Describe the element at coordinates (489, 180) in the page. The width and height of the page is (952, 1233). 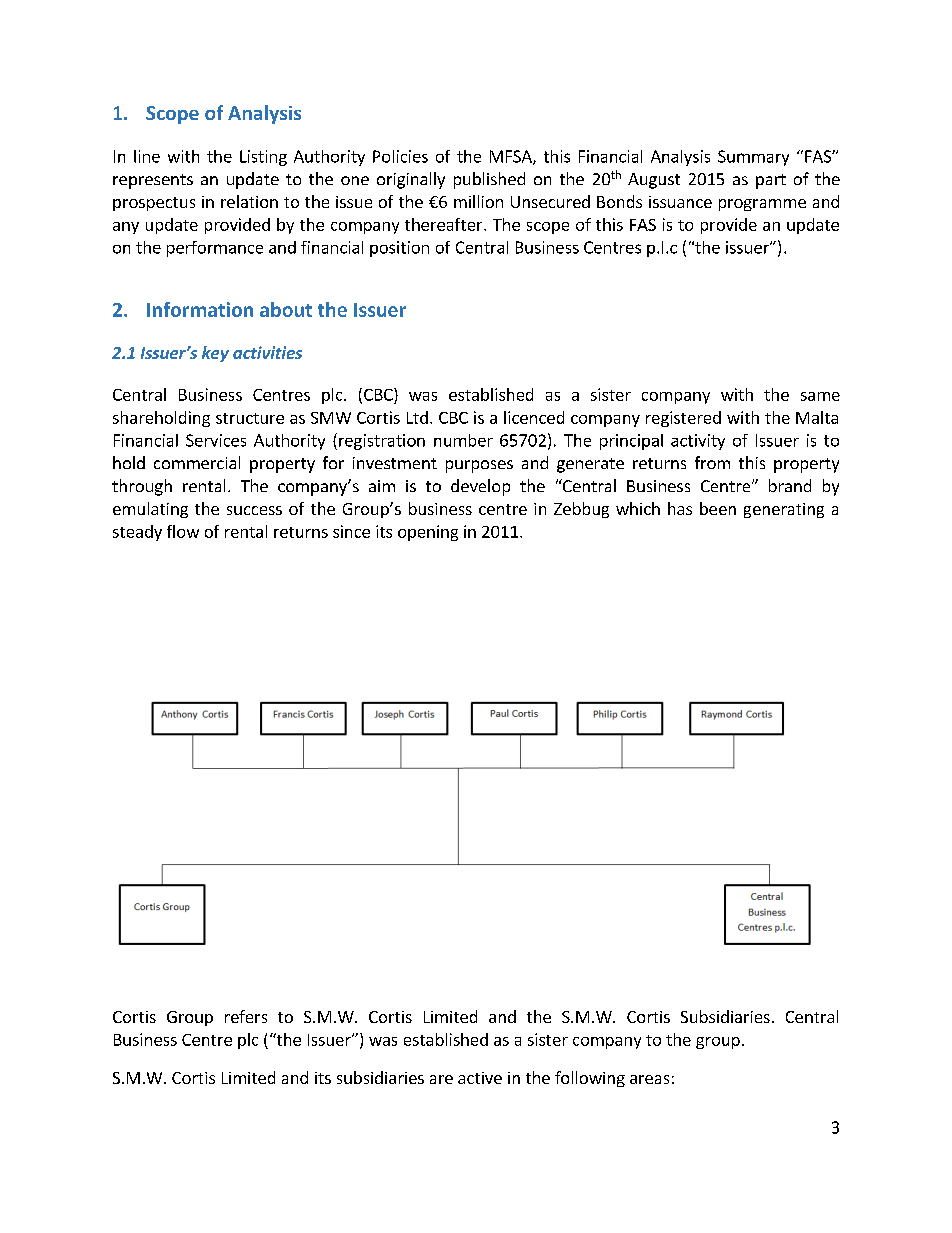
I see `published` at that location.
